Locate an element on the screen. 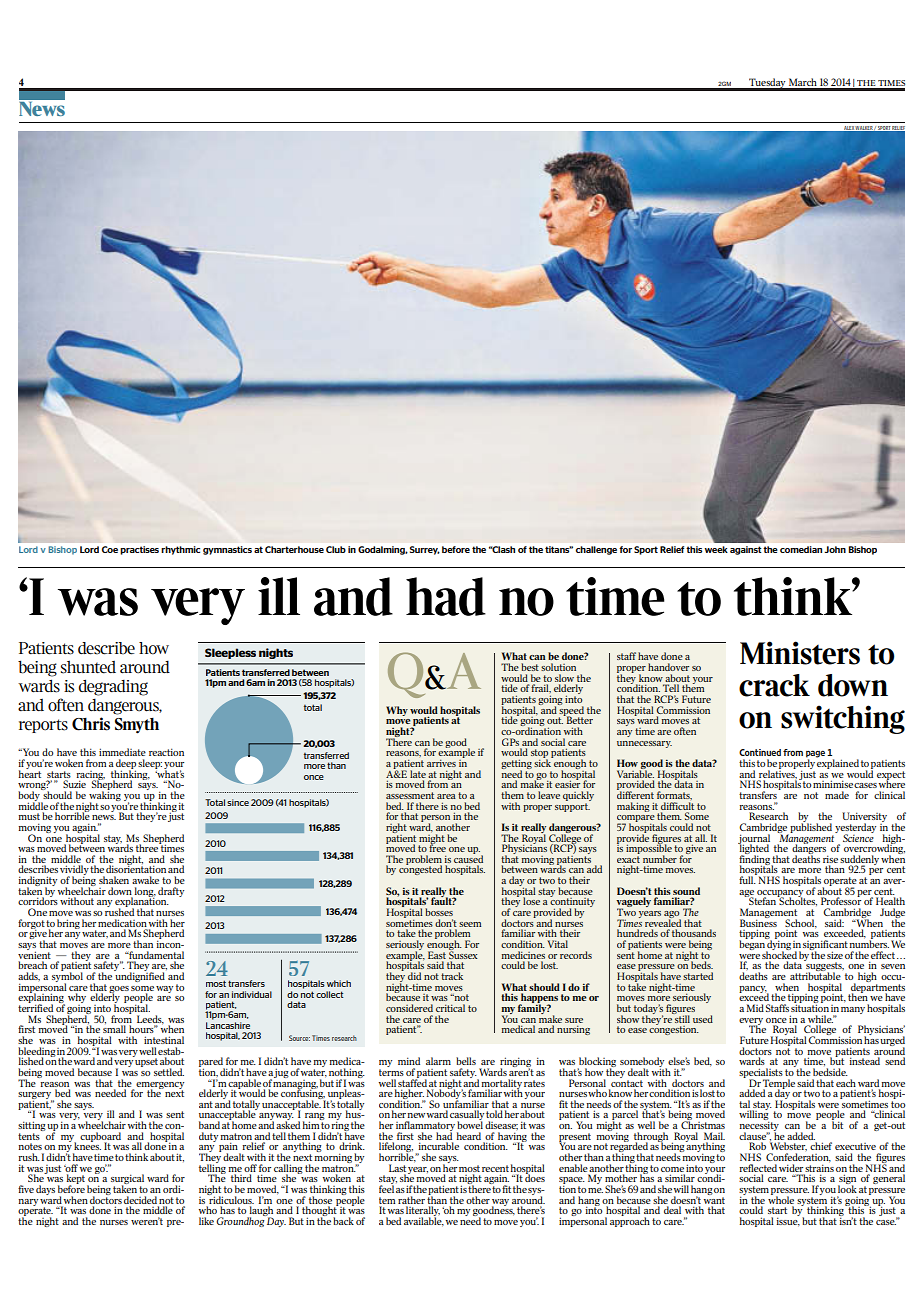  arrives is located at coordinates (441, 763).
